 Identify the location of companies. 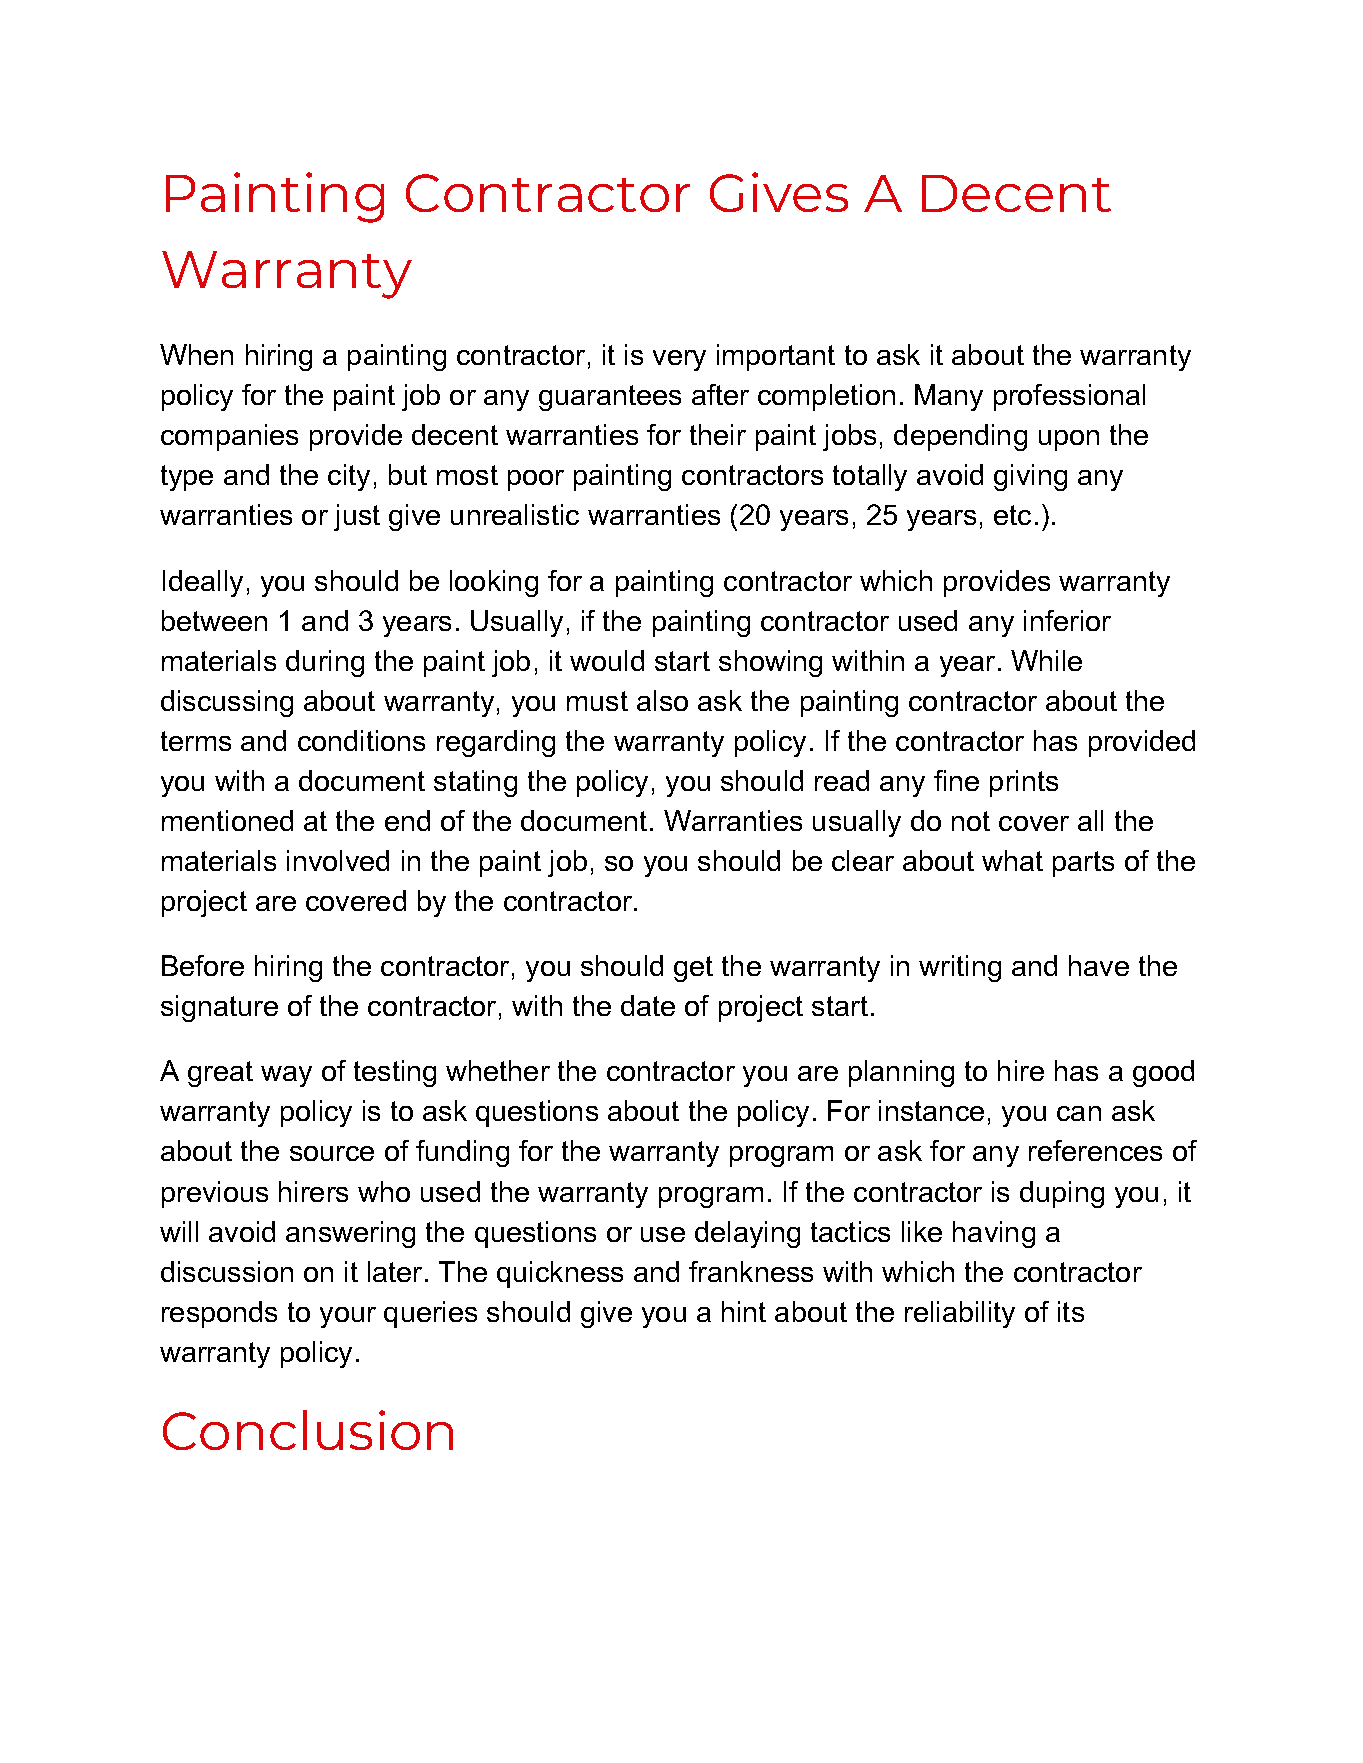
(229, 437).
